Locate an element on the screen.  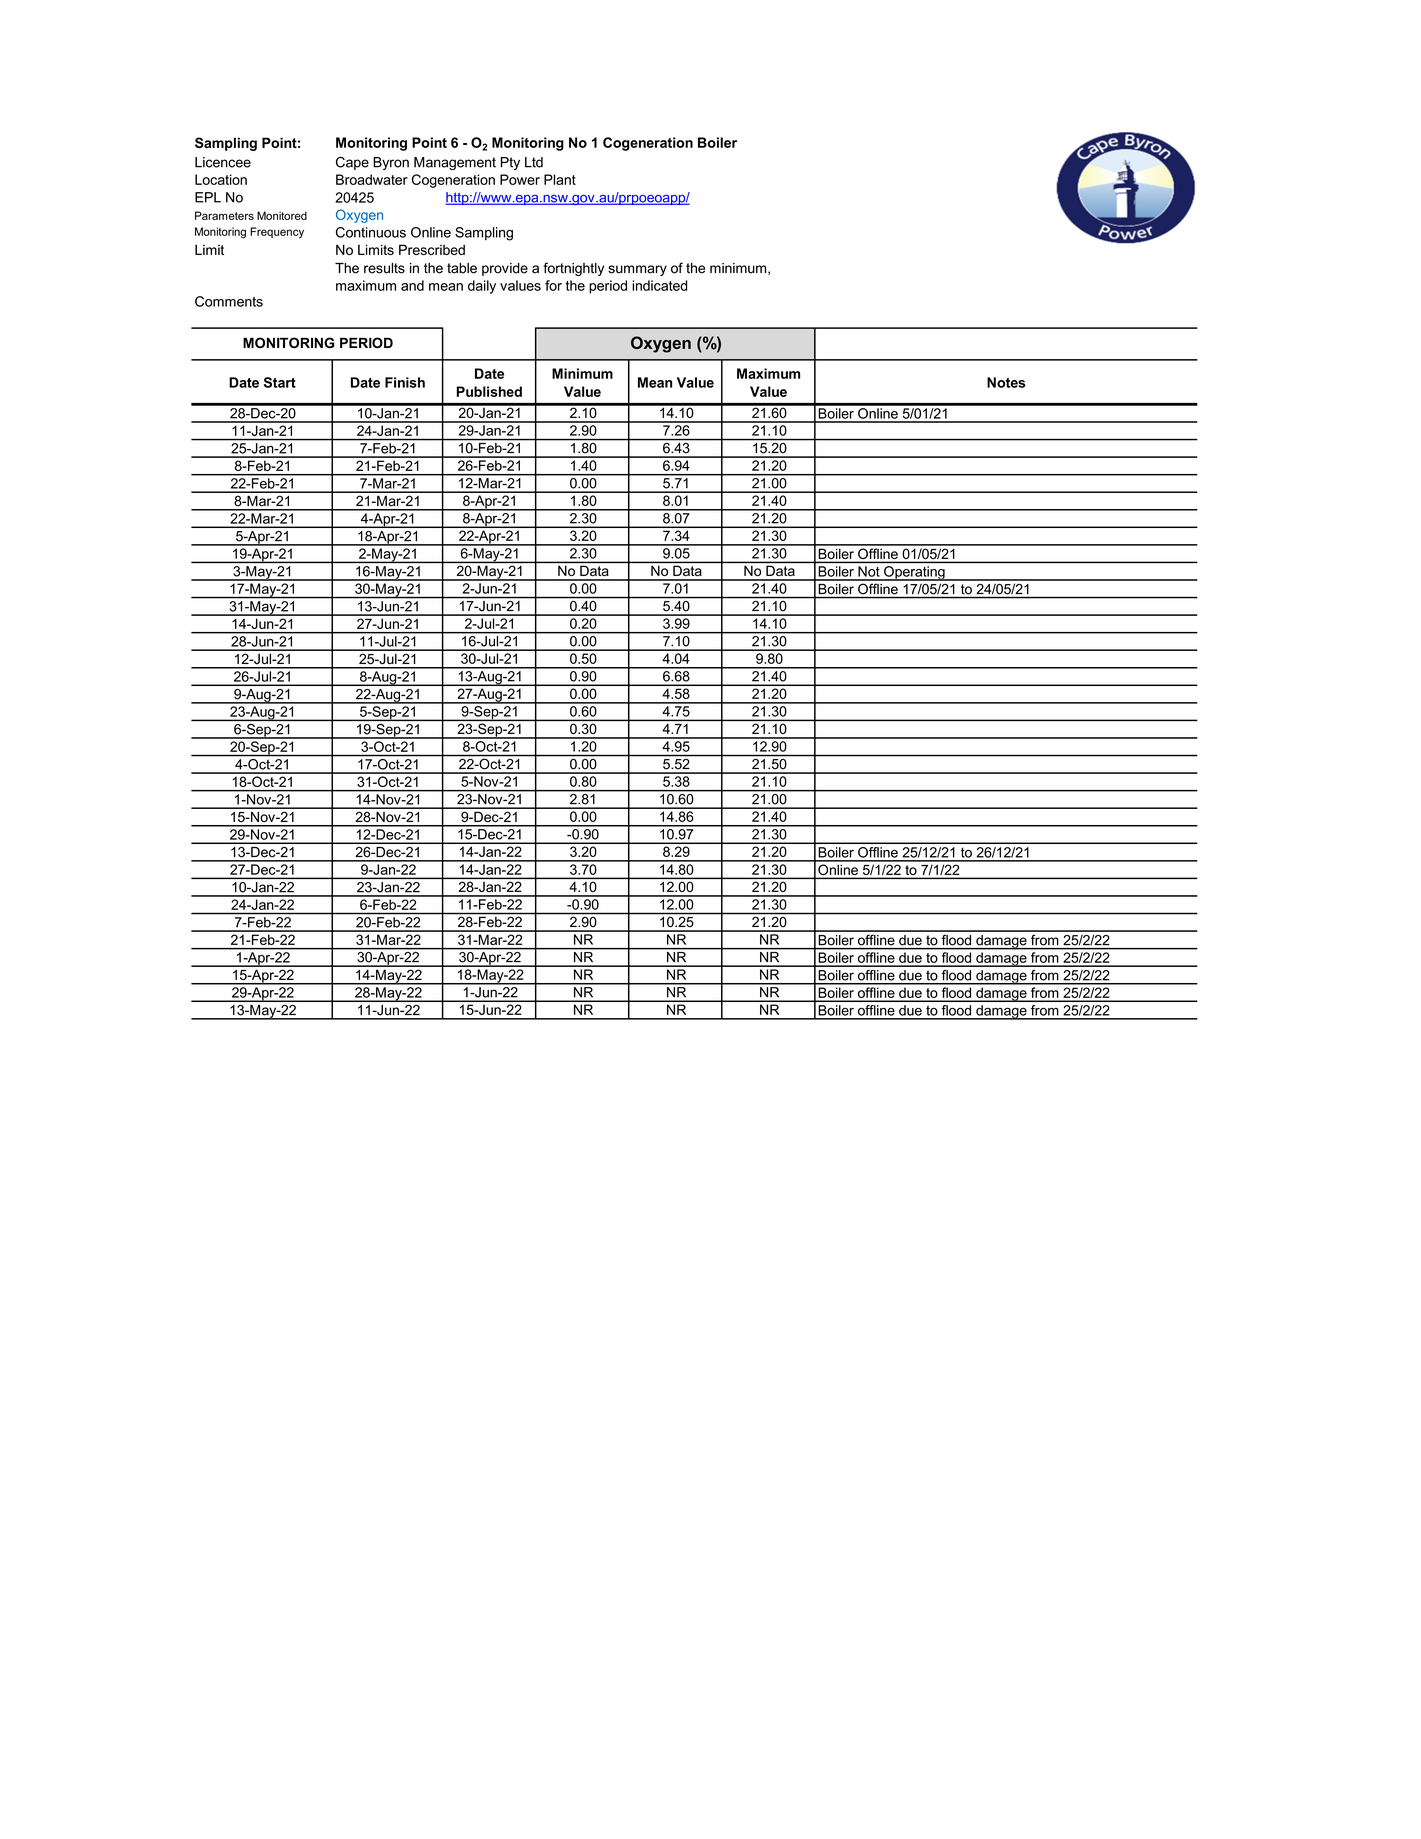
Plant is located at coordinates (560, 179).
